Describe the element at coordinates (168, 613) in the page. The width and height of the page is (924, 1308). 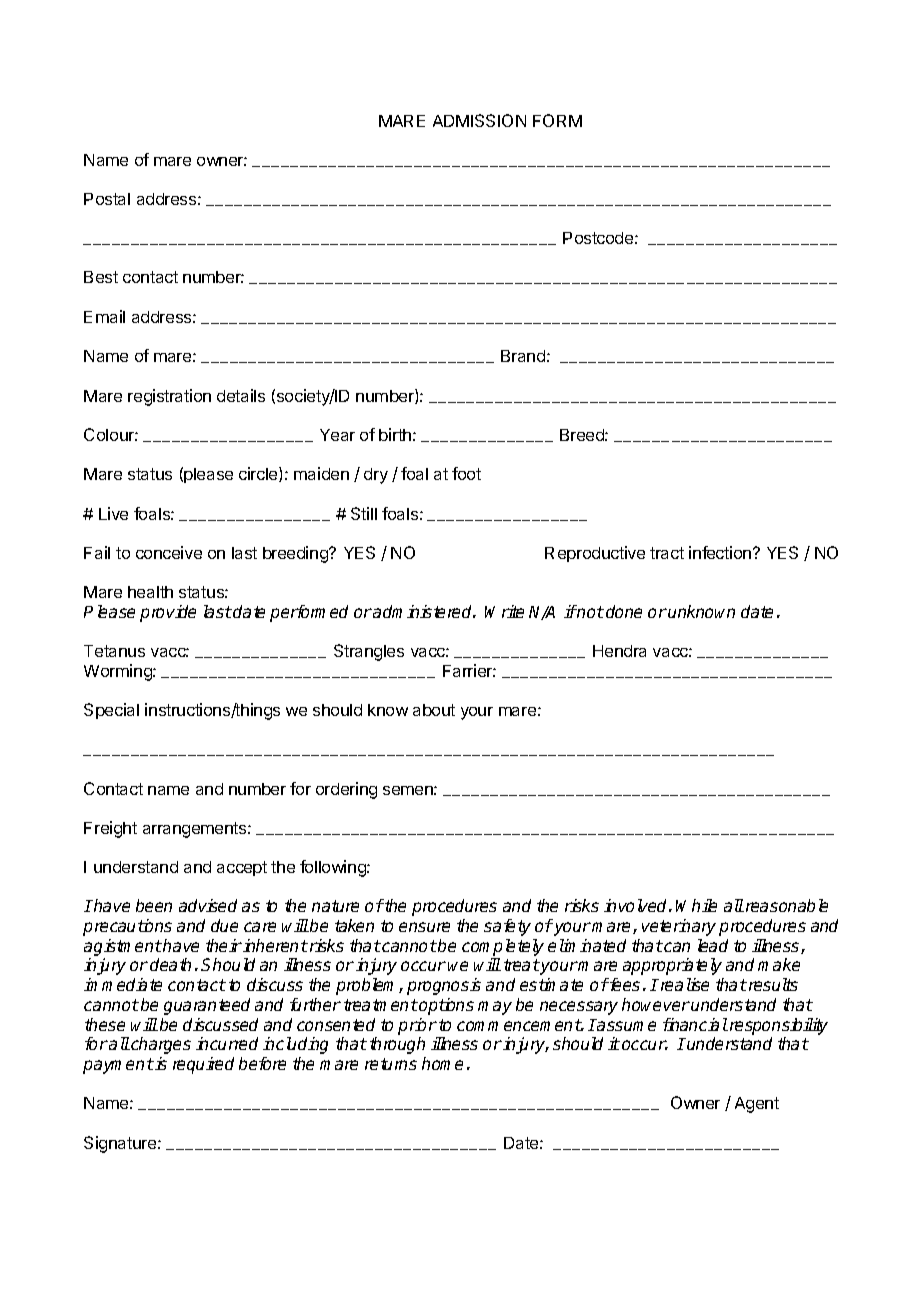
I see `provide` at that location.
